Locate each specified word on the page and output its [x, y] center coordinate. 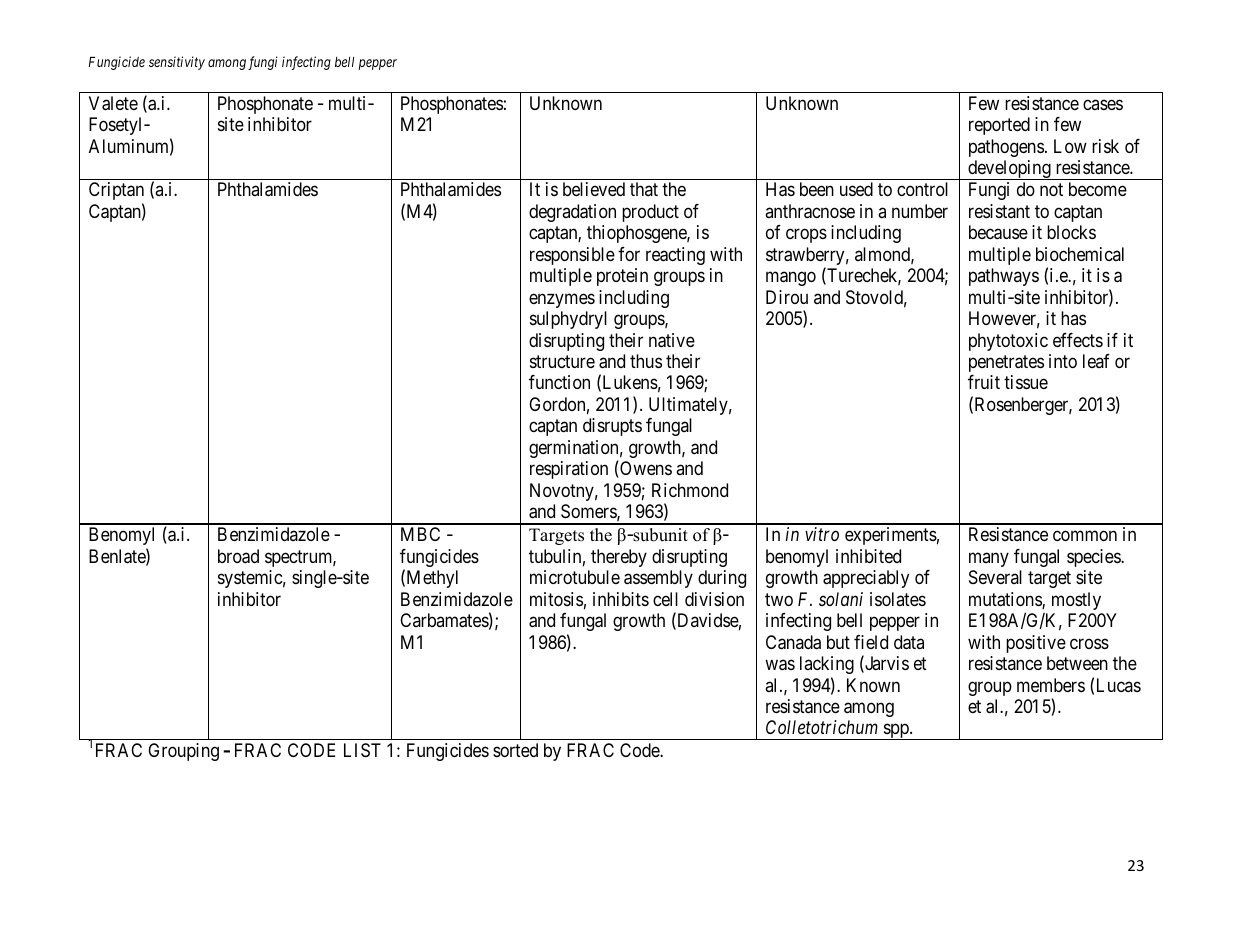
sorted [515, 750]
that [644, 189]
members [1051, 685]
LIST [362, 750]
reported [999, 126]
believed [594, 189]
